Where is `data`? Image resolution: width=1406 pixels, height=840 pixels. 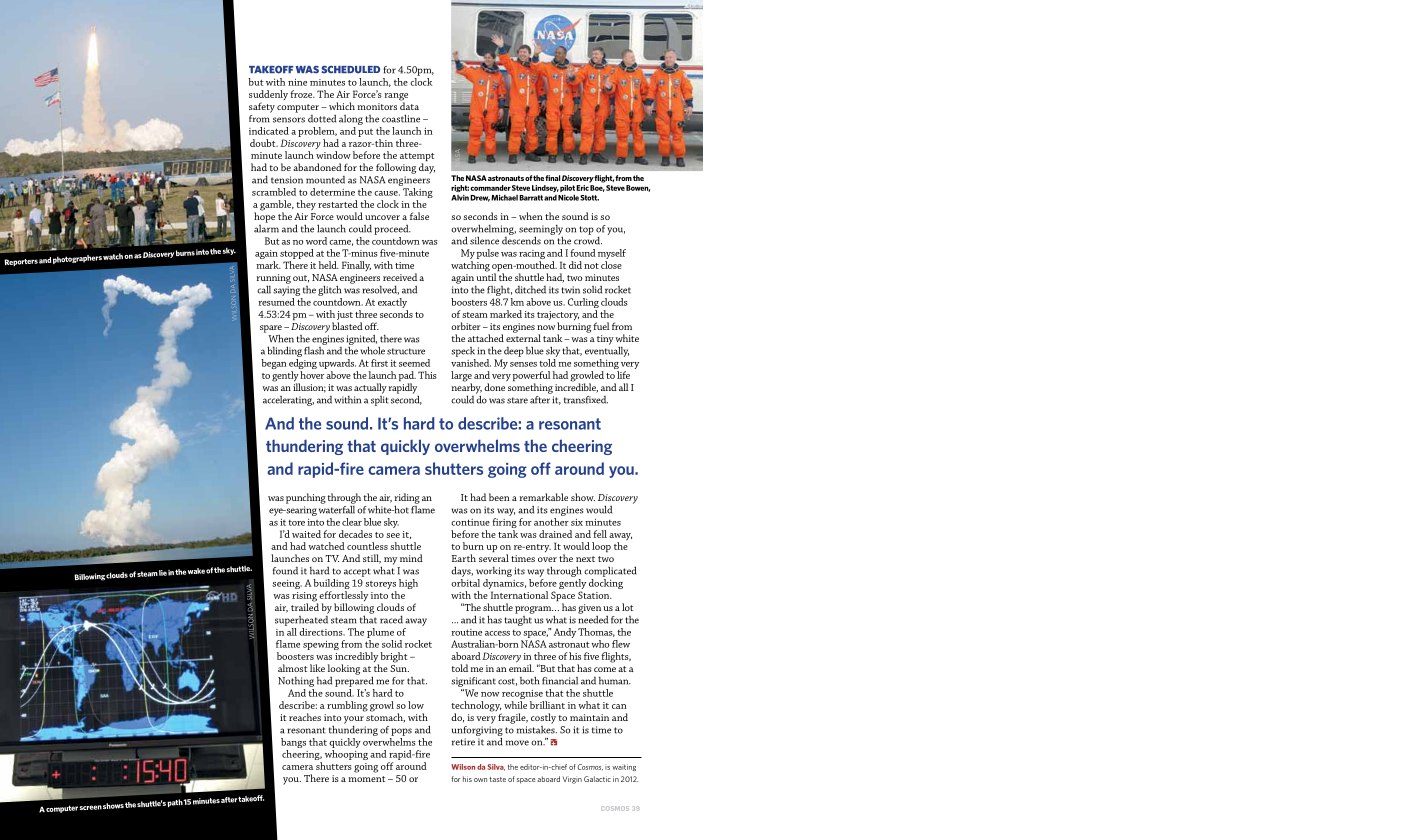 data is located at coordinates (409, 105).
